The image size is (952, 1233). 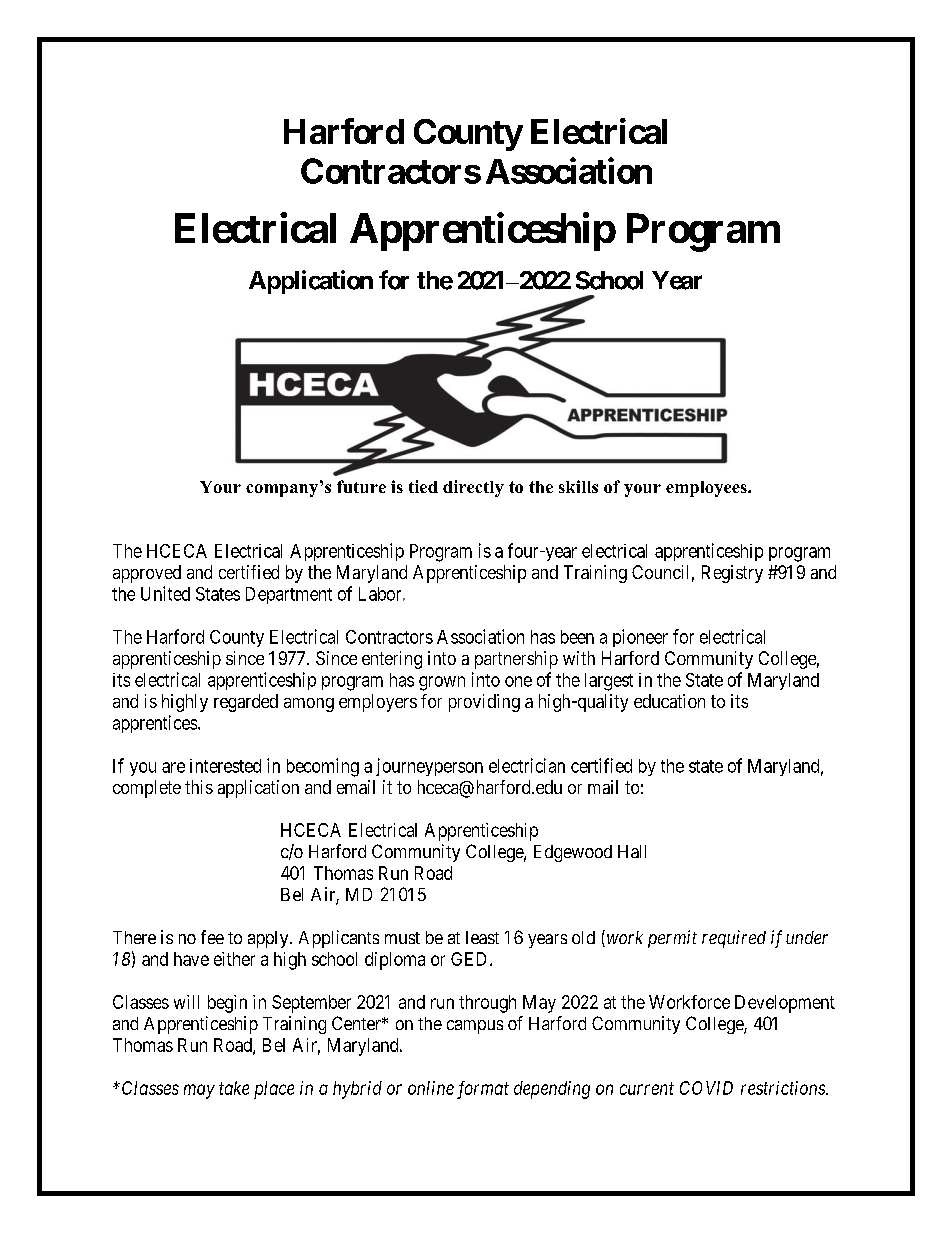 What do you see at coordinates (483, 1090) in the screenshot?
I see `format` at bounding box center [483, 1090].
